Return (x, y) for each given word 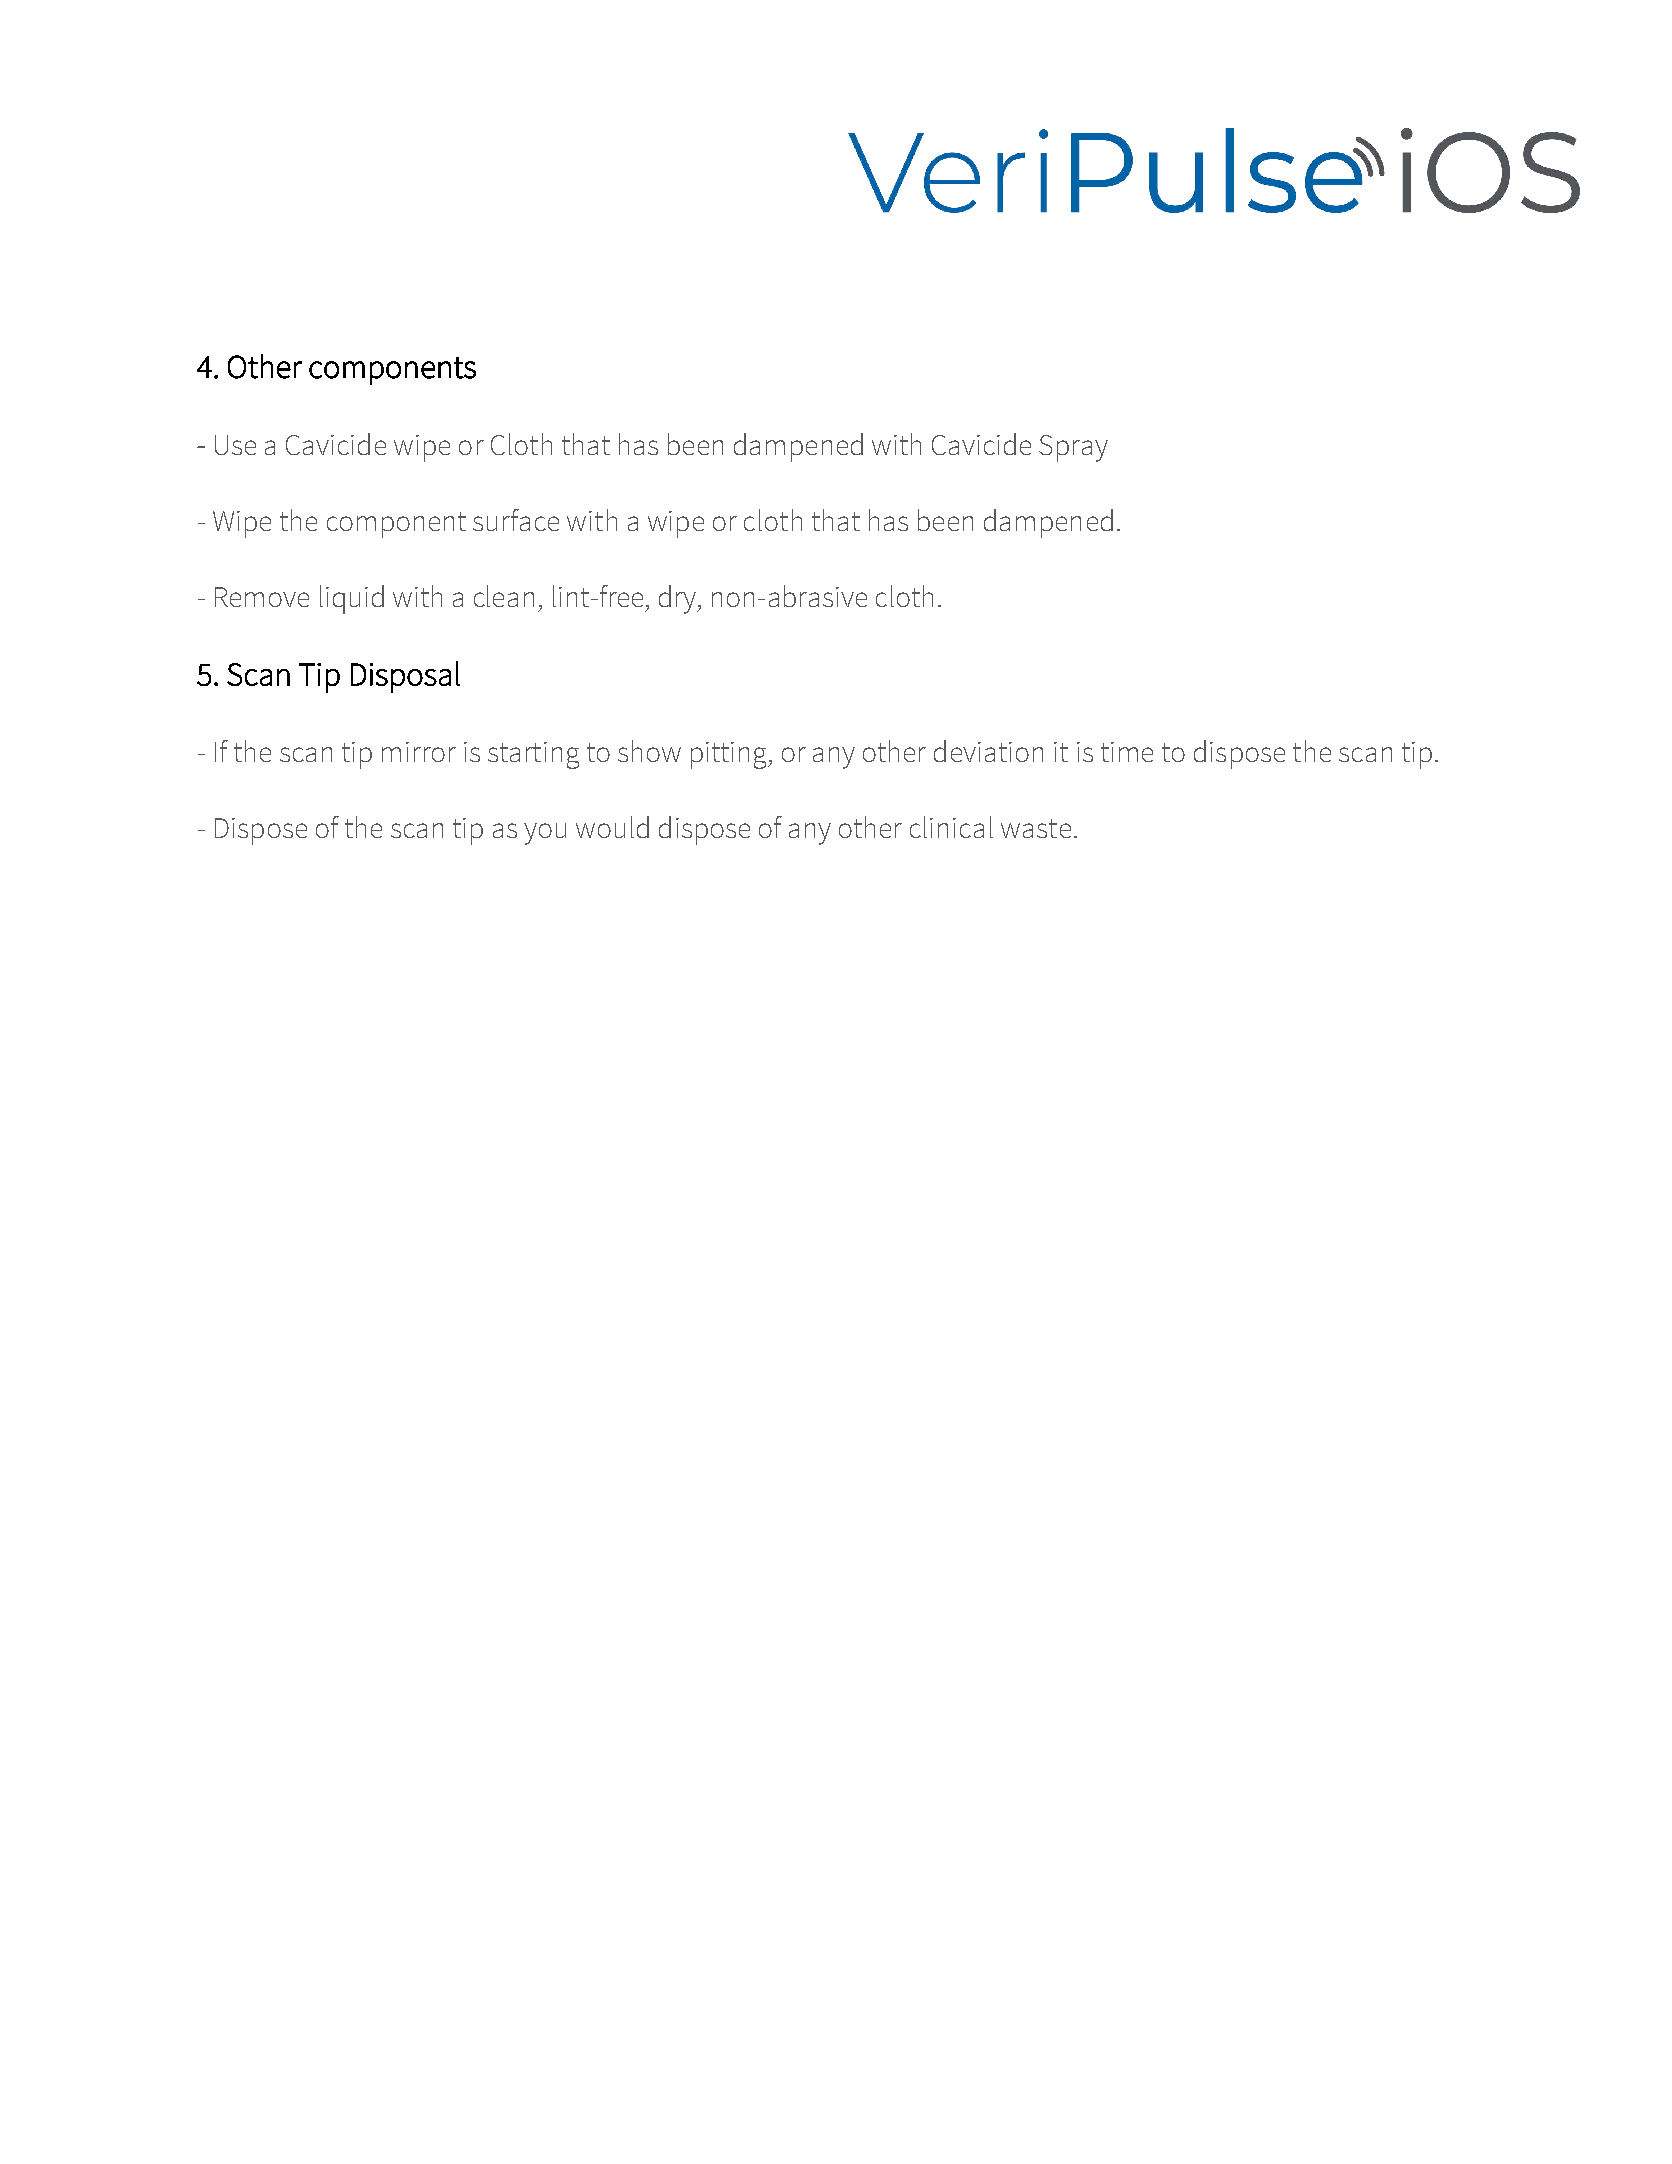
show (649, 751)
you (545, 834)
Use (235, 445)
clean (504, 596)
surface (516, 520)
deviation (988, 751)
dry (679, 599)
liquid (352, 599)
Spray (1073, 448)
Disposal (405, 677)
